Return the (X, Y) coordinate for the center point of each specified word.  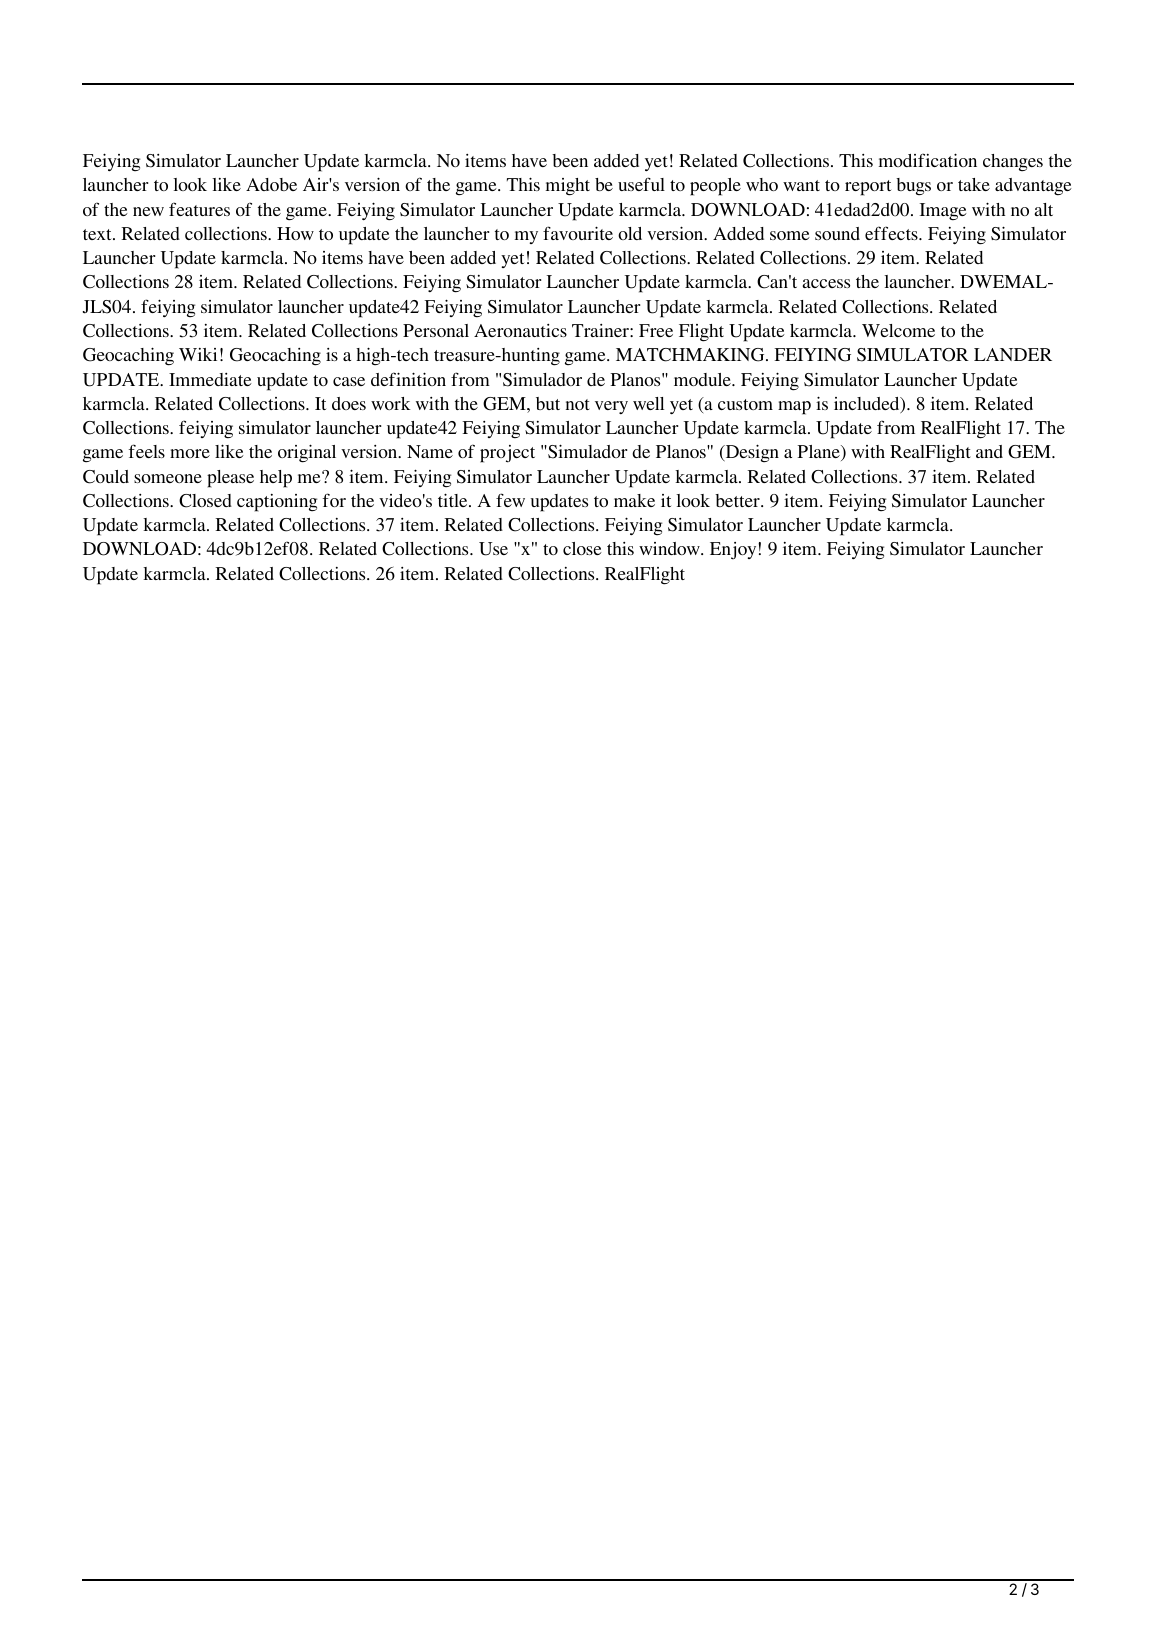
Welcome (898, 330)
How (295, 233)
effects (892, 233)
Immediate (210, 379)
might (568, 187)
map (794, 408)
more (190, 453)
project (507, 454)
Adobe (271, 184)
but (548, 403)
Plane (819, 453)
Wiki (198, 354)
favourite (578, 233)
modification (928, 160)
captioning (277, 503)
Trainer (601, 330)
